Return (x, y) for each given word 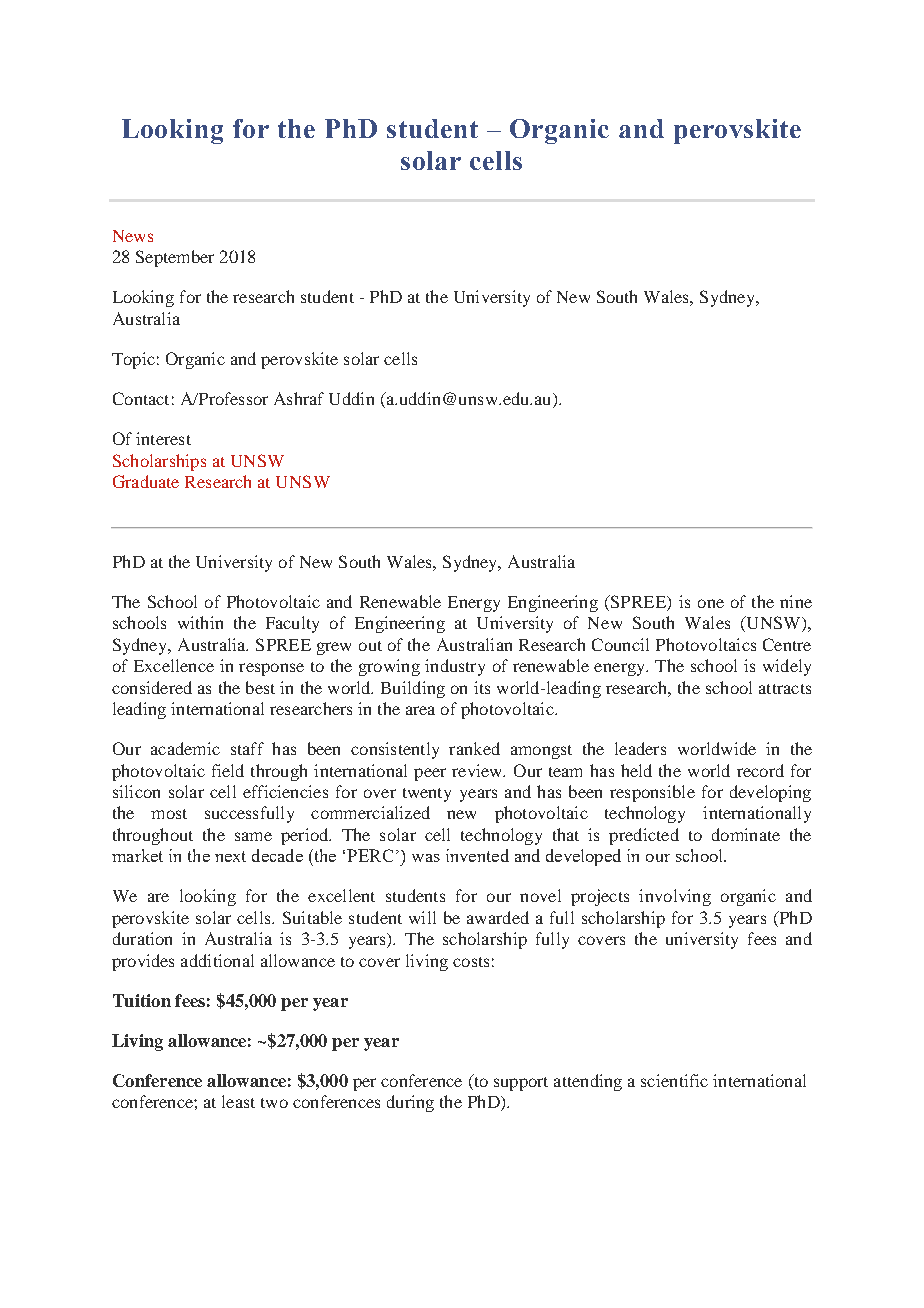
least (238, 1101)
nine (796, 601)
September (175, 258)
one (711, 603)
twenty (427, 795)
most (169, 814)
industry (455, 667)
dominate (746, 834)
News (133, 236)
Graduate (146, 481)
